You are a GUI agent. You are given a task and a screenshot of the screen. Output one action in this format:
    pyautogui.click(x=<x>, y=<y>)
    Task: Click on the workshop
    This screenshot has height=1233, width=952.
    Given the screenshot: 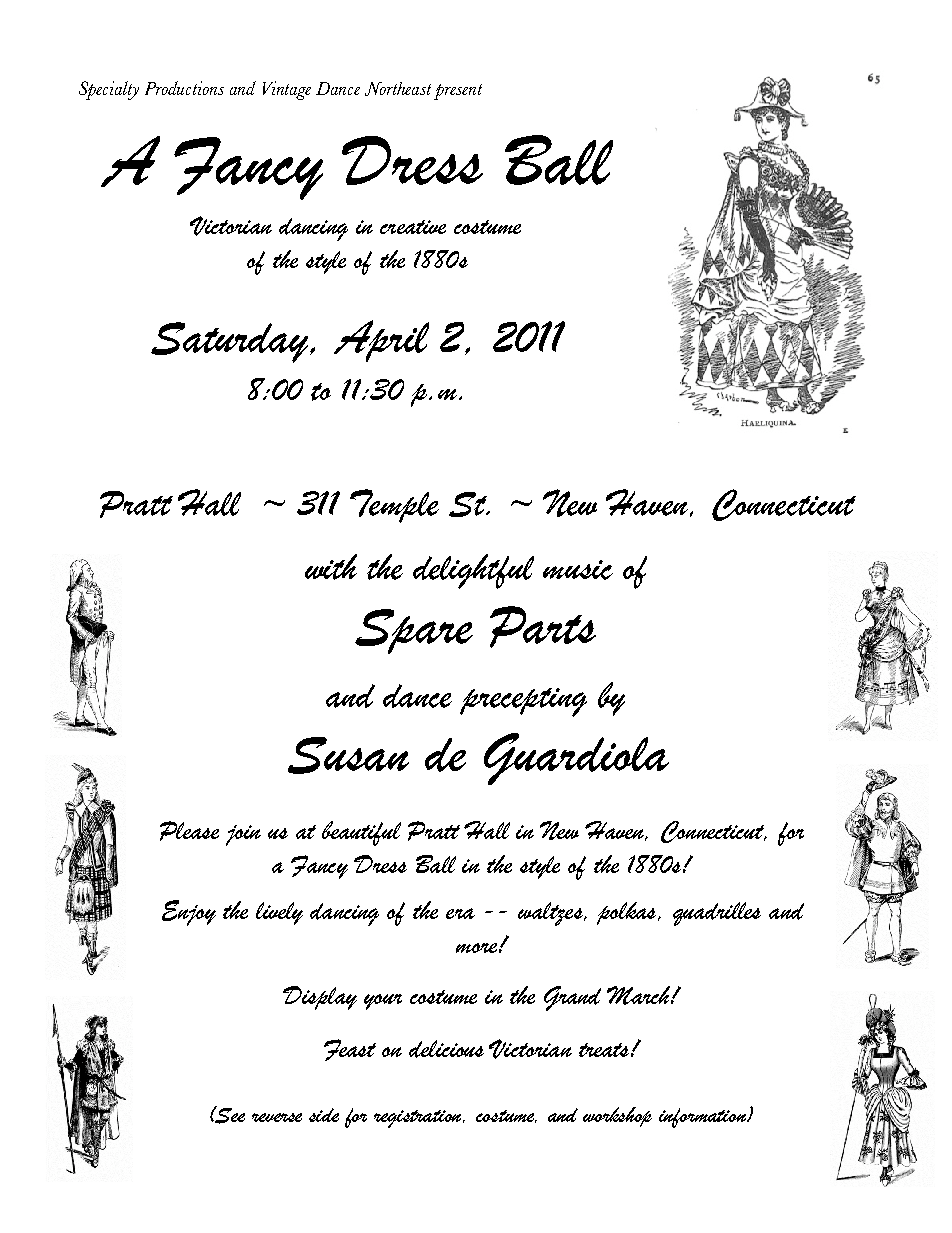 What is the action you would take?
    pyautogui.click(x=617, y=1117)
